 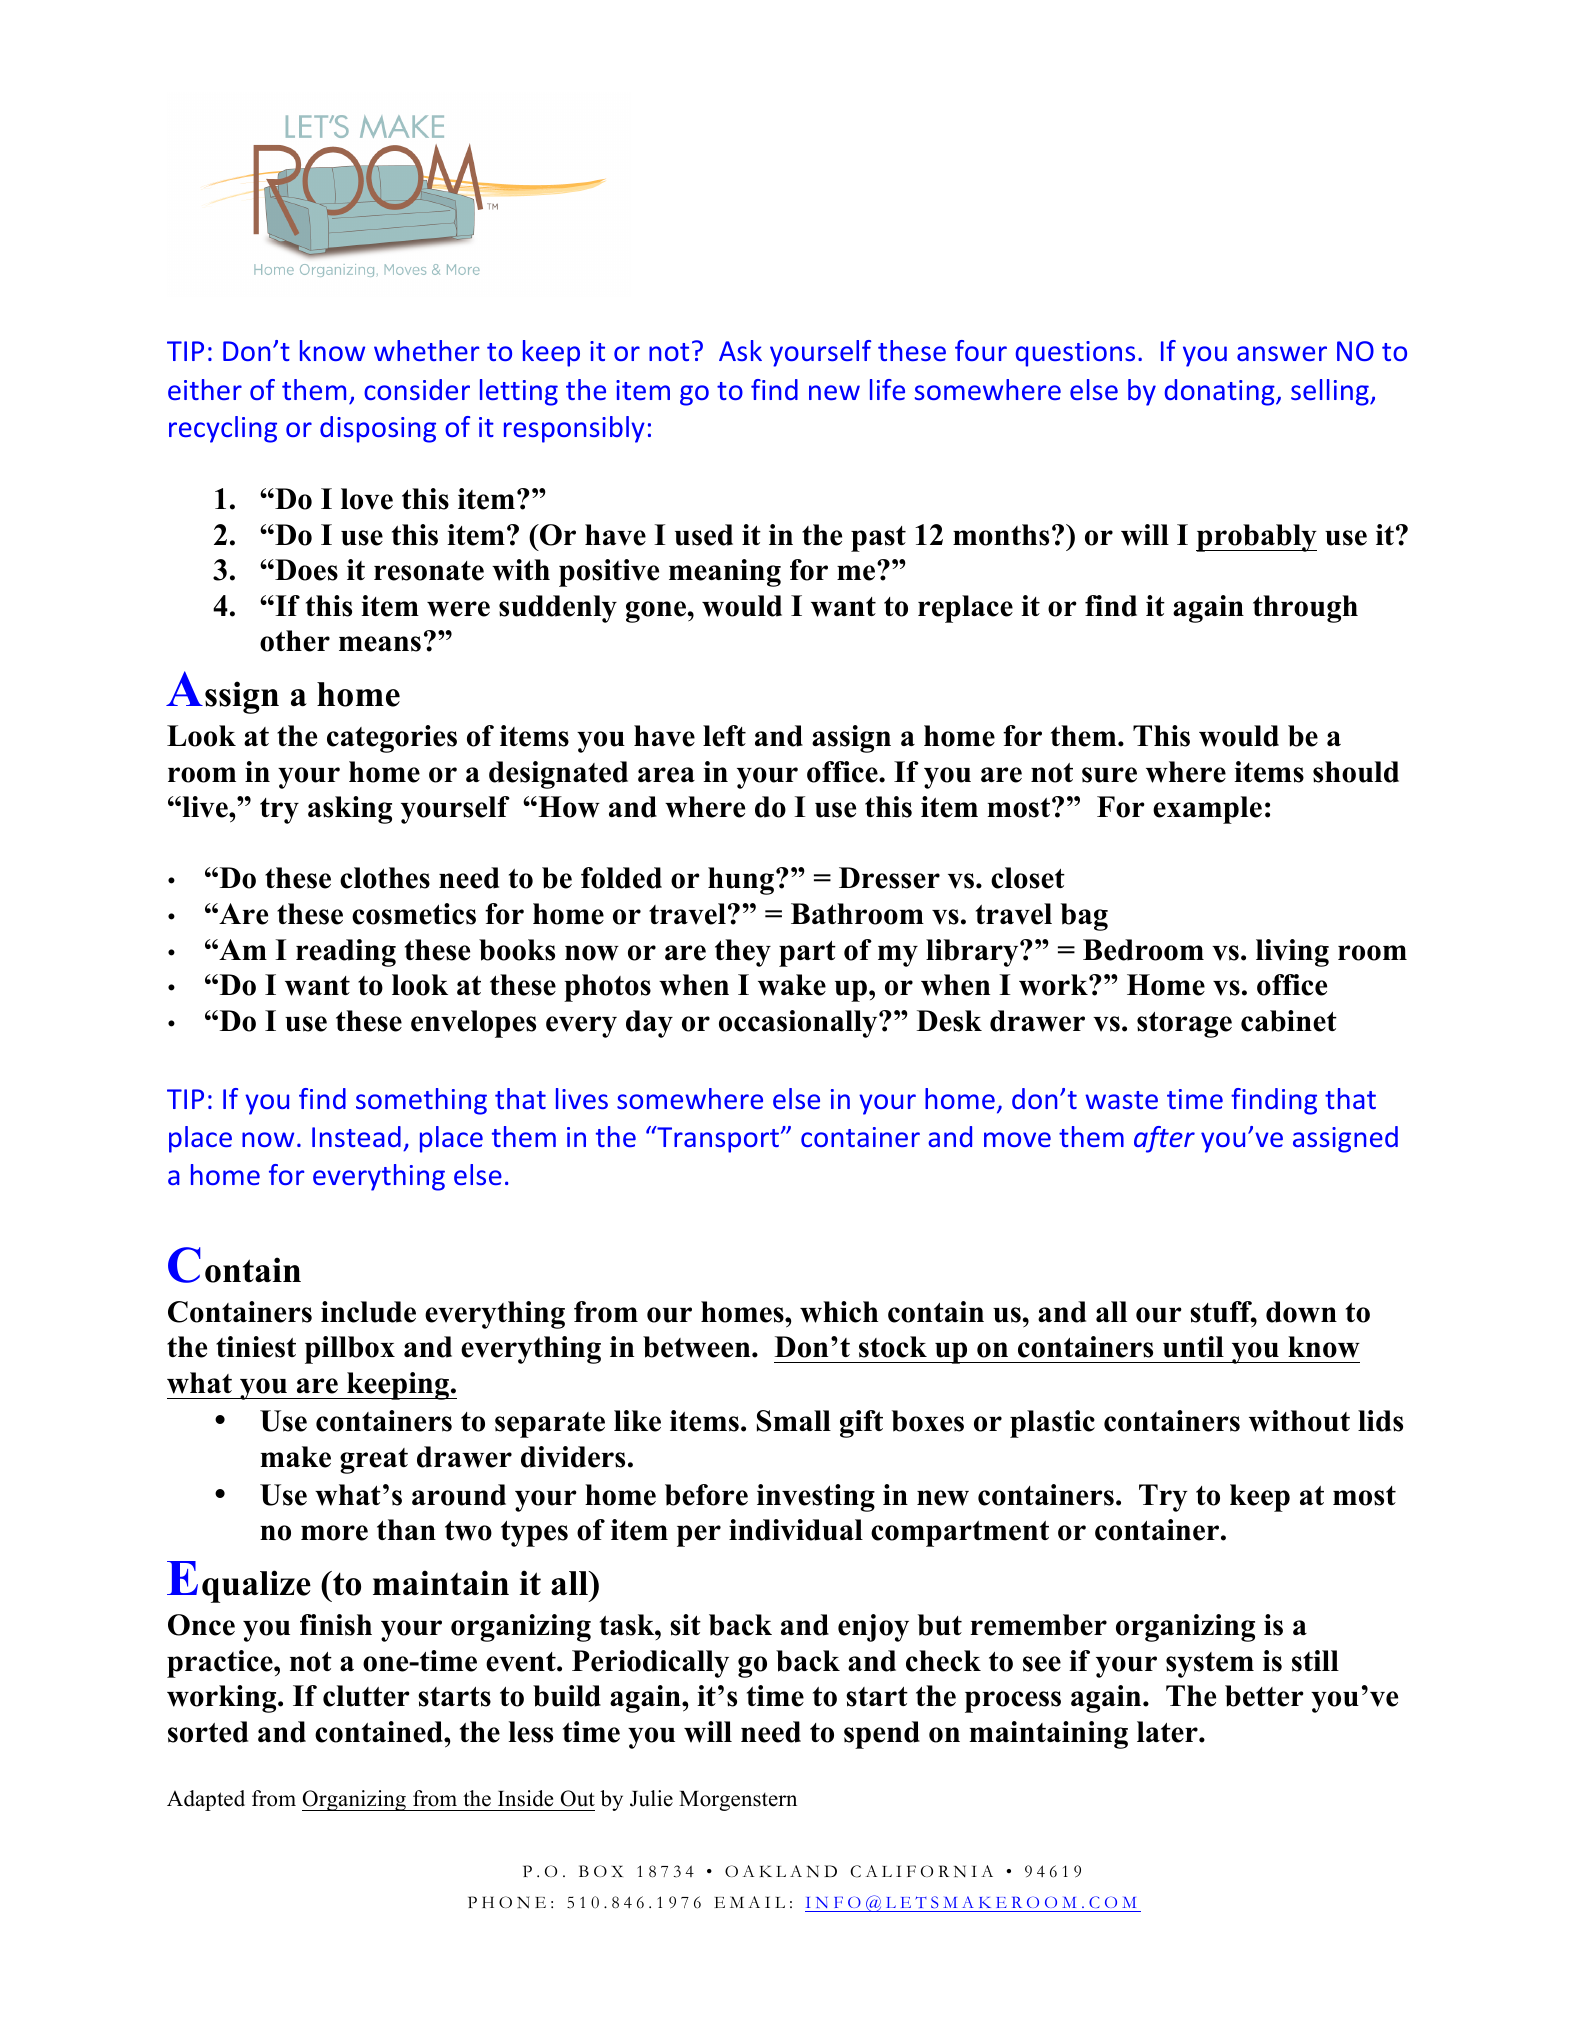 What do you see at coordinates (725, 573) in the screenshot?
I see `meaning` at bounding box center [725, 573].
